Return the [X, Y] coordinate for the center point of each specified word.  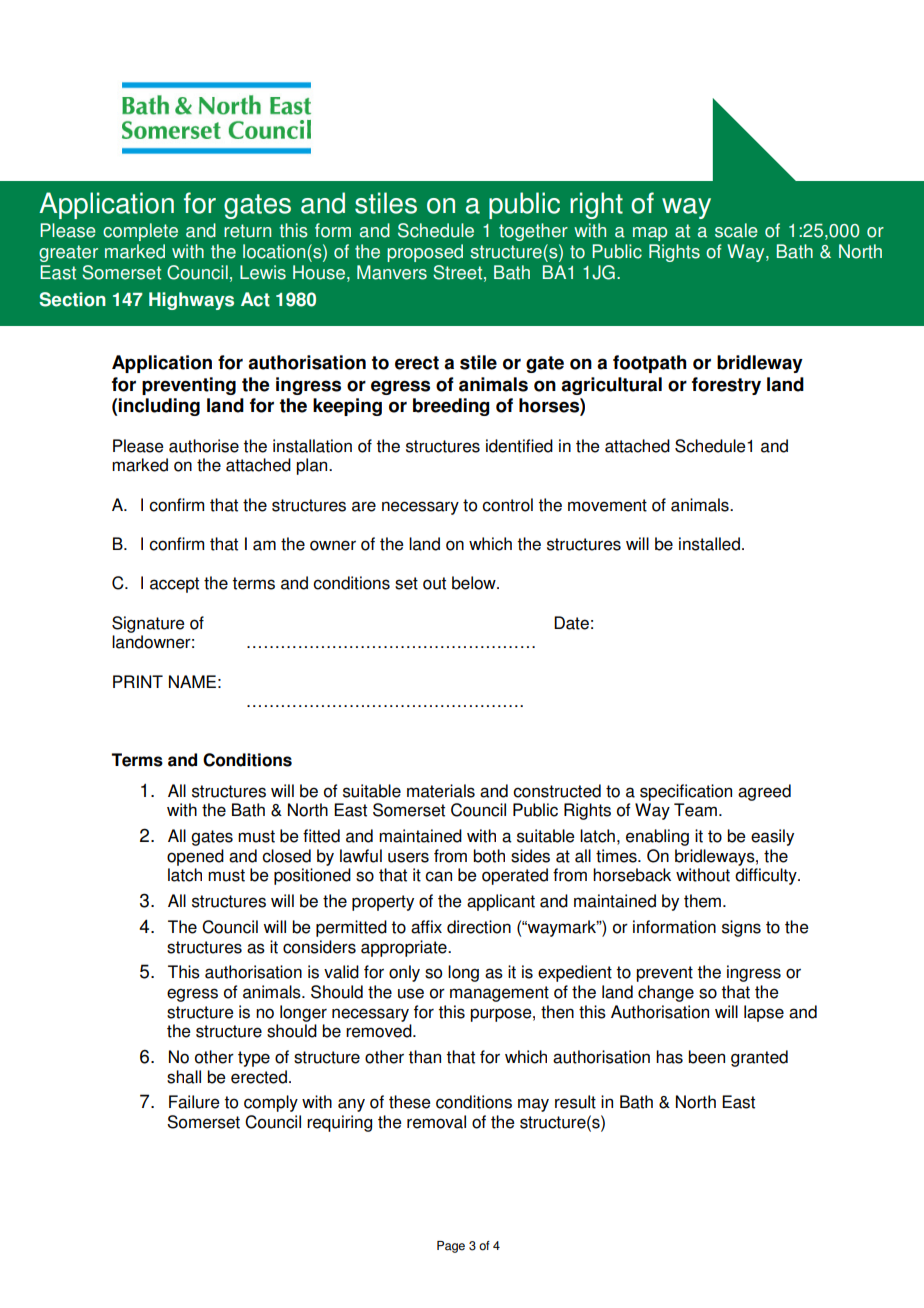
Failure [194, 1102]
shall [184, 1077]
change [666, 993]
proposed [425, 253]
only [404, 973]
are [364, 506]
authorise [204, 446]
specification [686, 792]
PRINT [138, 681]
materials [441, 791]
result [575, 1102]
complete [140, 232]
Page [451, 1247]
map [650, 234]
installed [709, 544]
